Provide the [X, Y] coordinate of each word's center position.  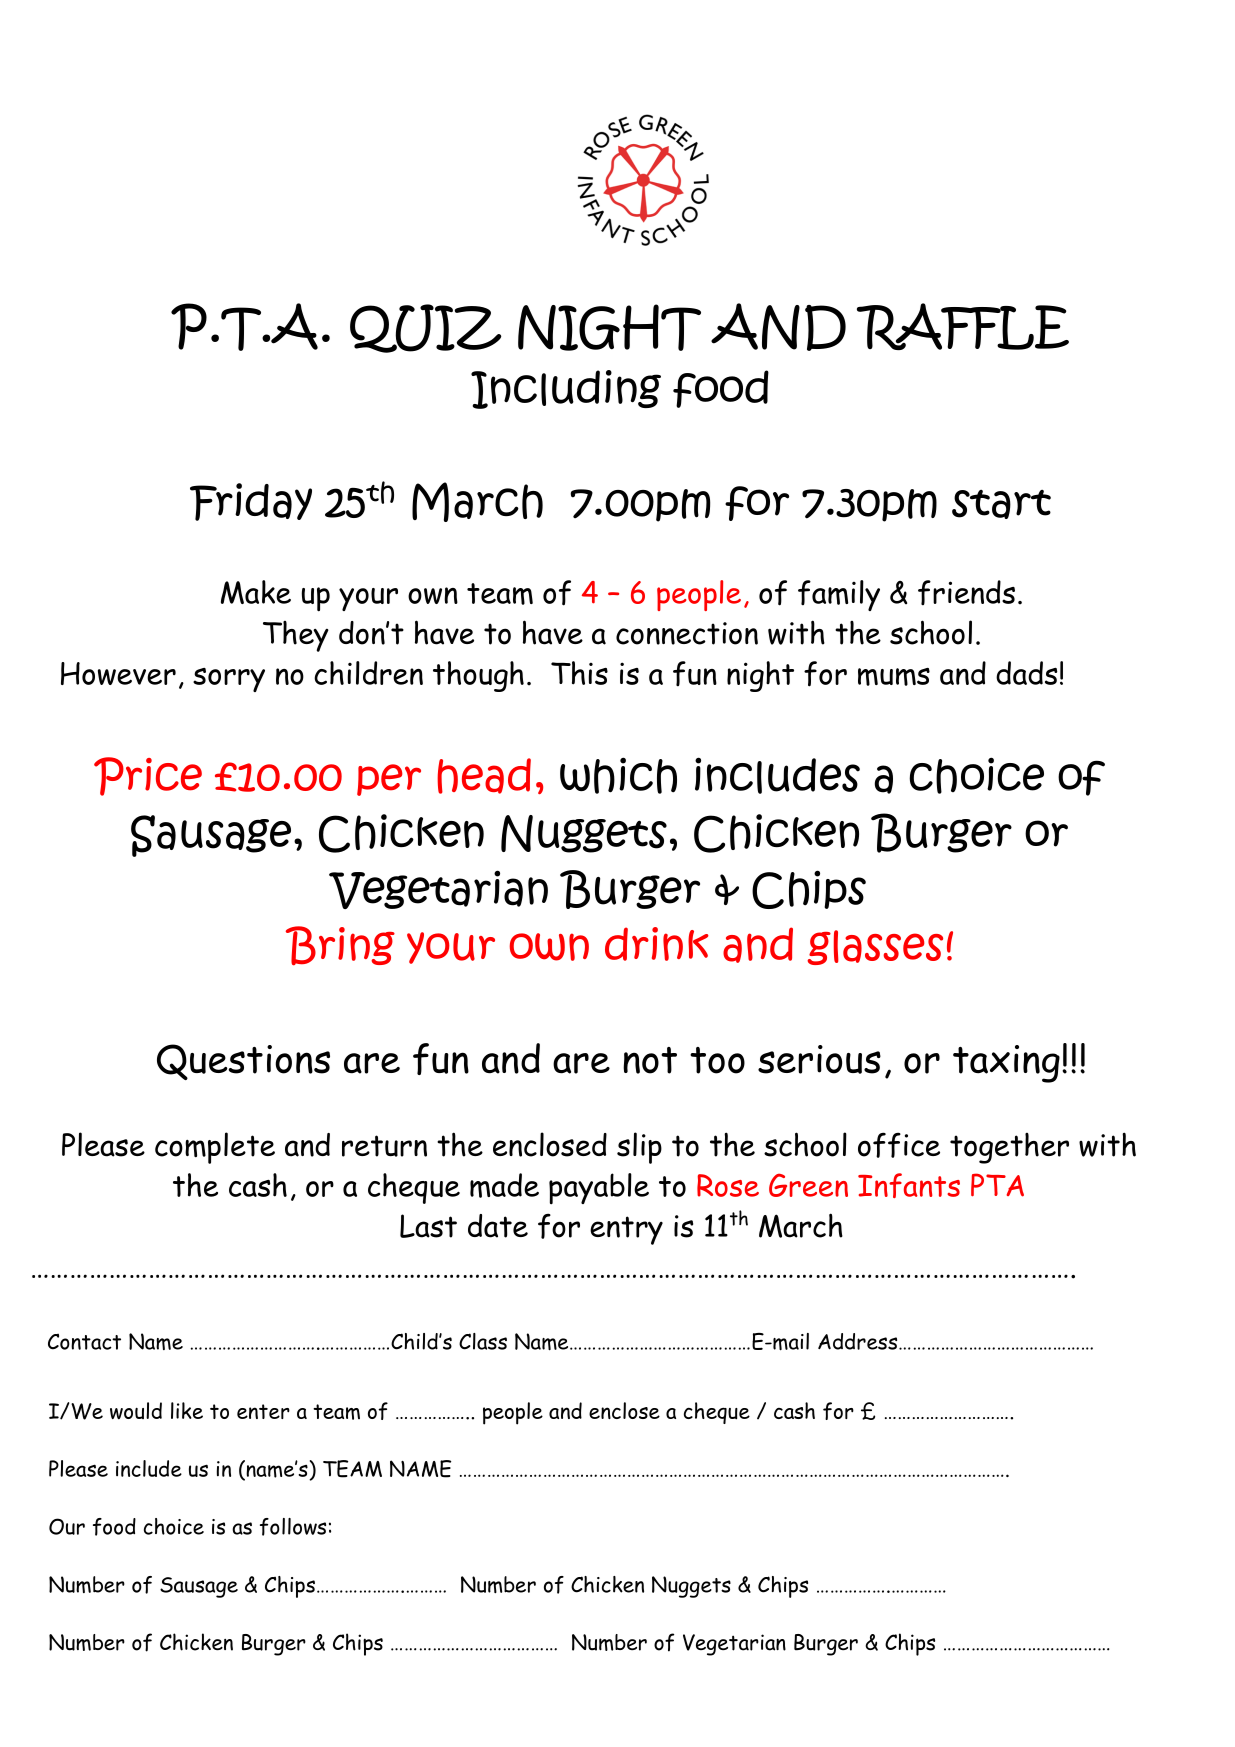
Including [566, 389]
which [618, 775]
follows [293, 1527]
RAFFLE [963, 326]
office [899, 1145]
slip [639, 1148]
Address [859, 1341]
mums [894, 677]
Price [148, 776]
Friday [251, 502]
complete [215, 1148]
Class [483, 1341]
